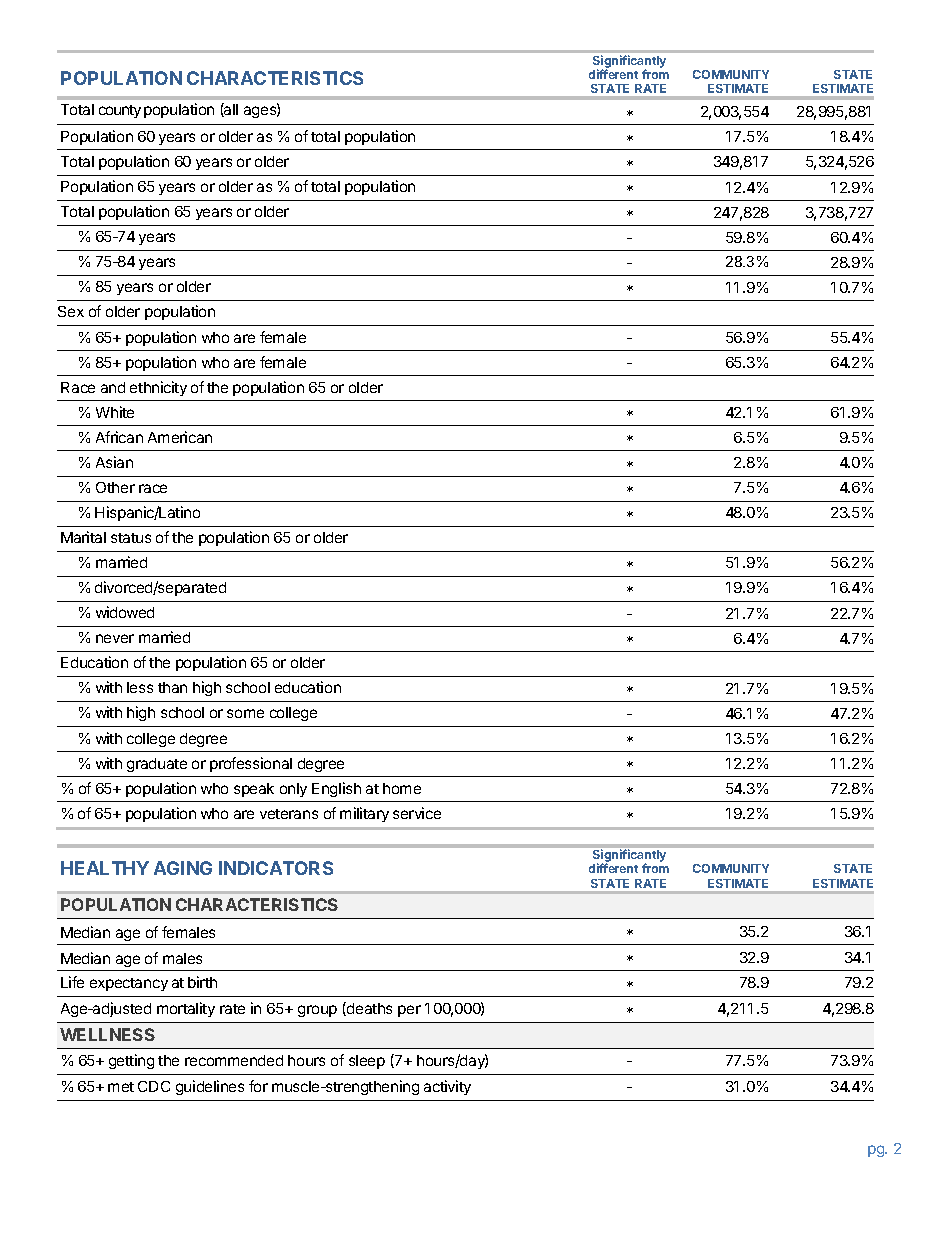  Describe the element at coordinates (120, 111) in the screenshot. I see `county` at that location.
